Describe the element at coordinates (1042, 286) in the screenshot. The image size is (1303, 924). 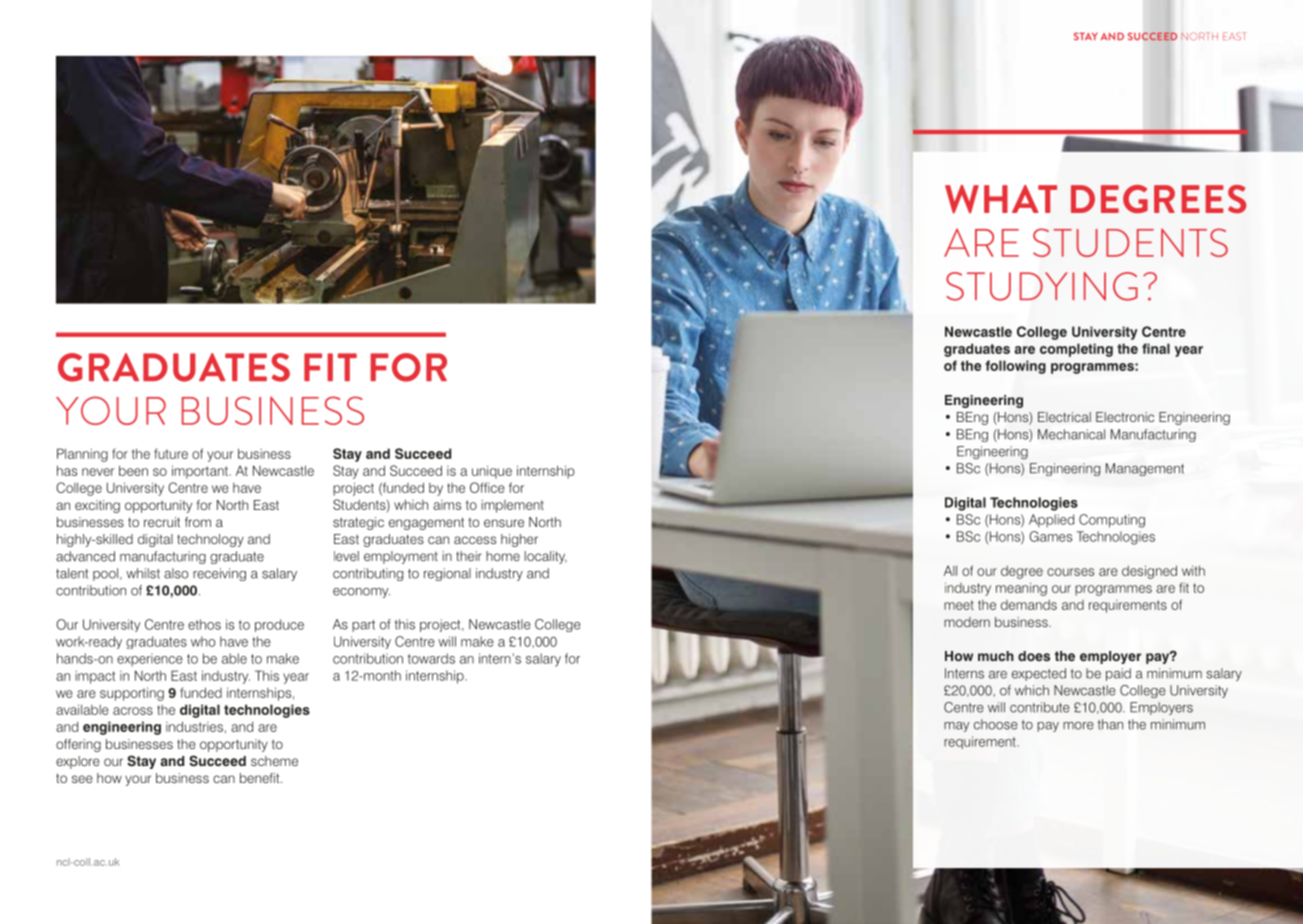
I see `STUDYING` at that location.
